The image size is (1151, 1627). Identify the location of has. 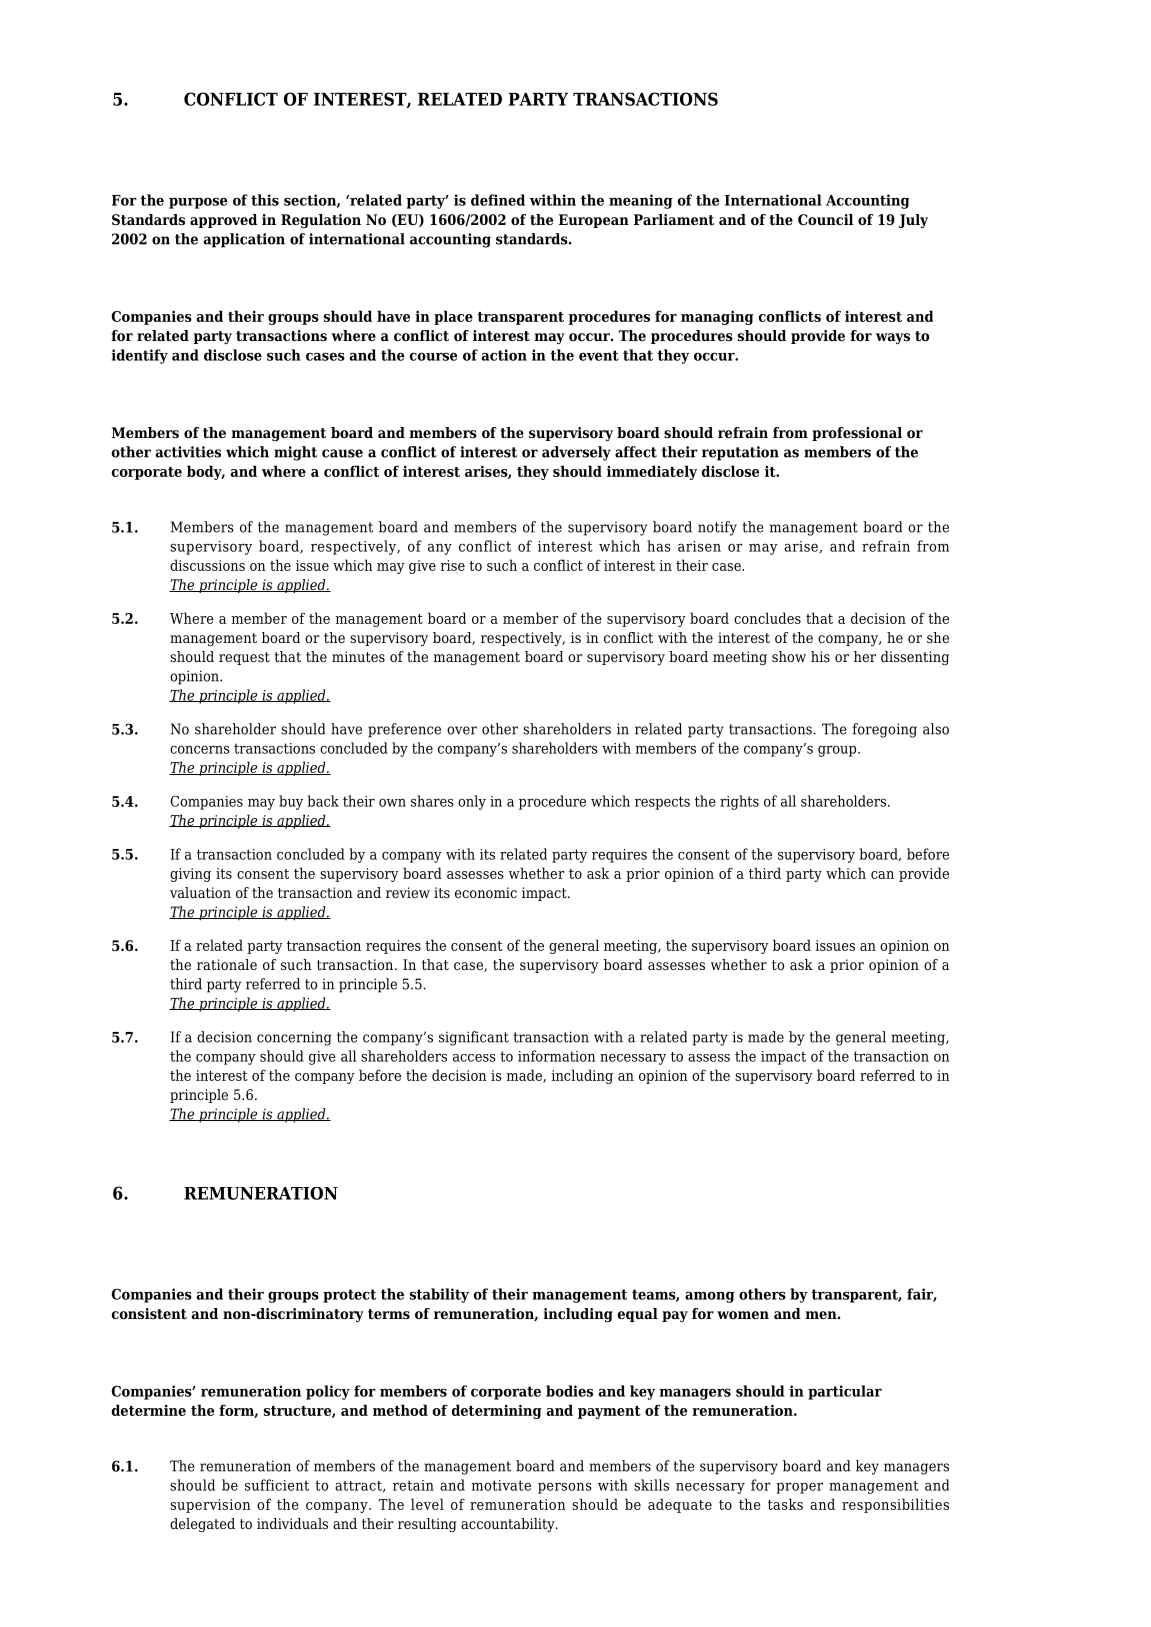
(659, 546).
